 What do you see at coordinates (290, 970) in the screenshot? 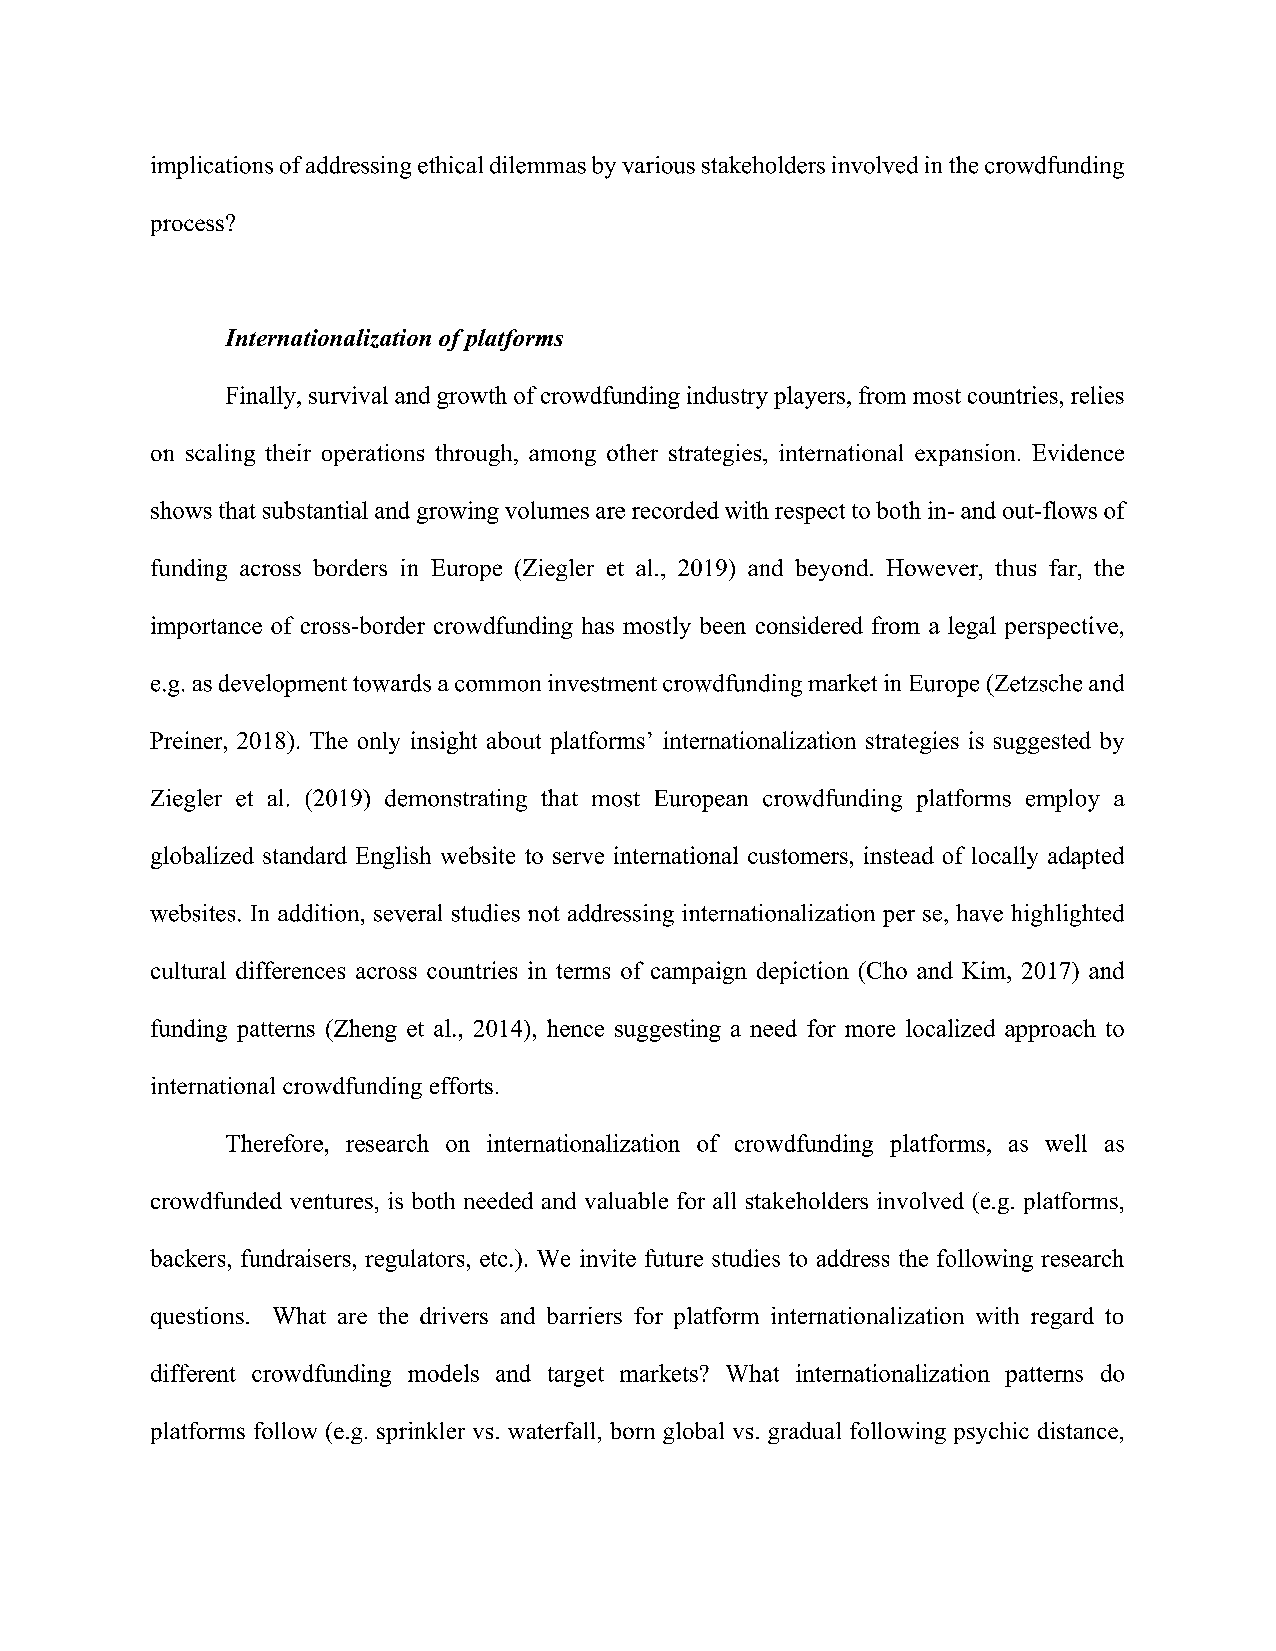
I see `differences` at bounding box center [290, 970].
